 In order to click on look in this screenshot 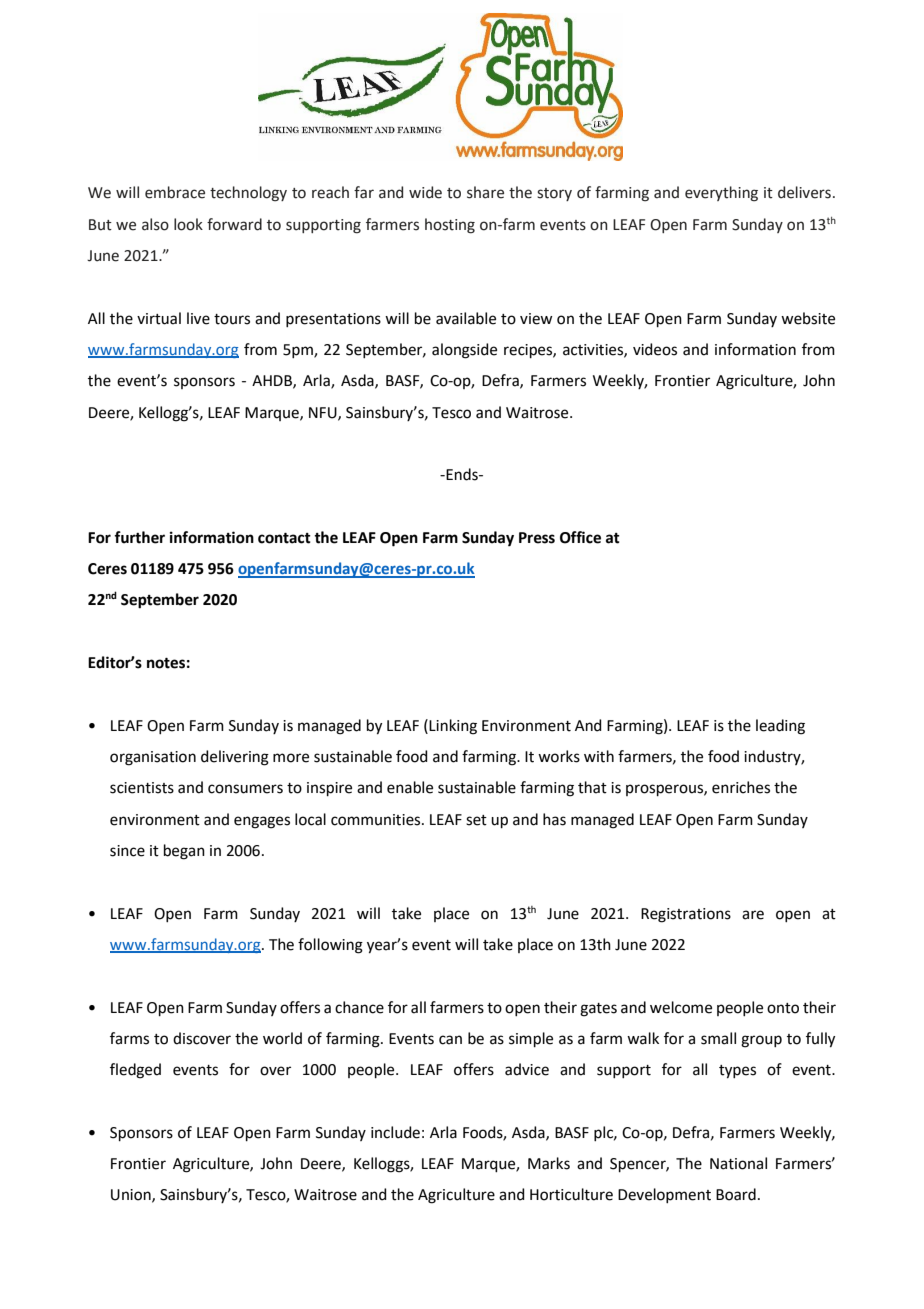, I will do `click(188, 224)`.
